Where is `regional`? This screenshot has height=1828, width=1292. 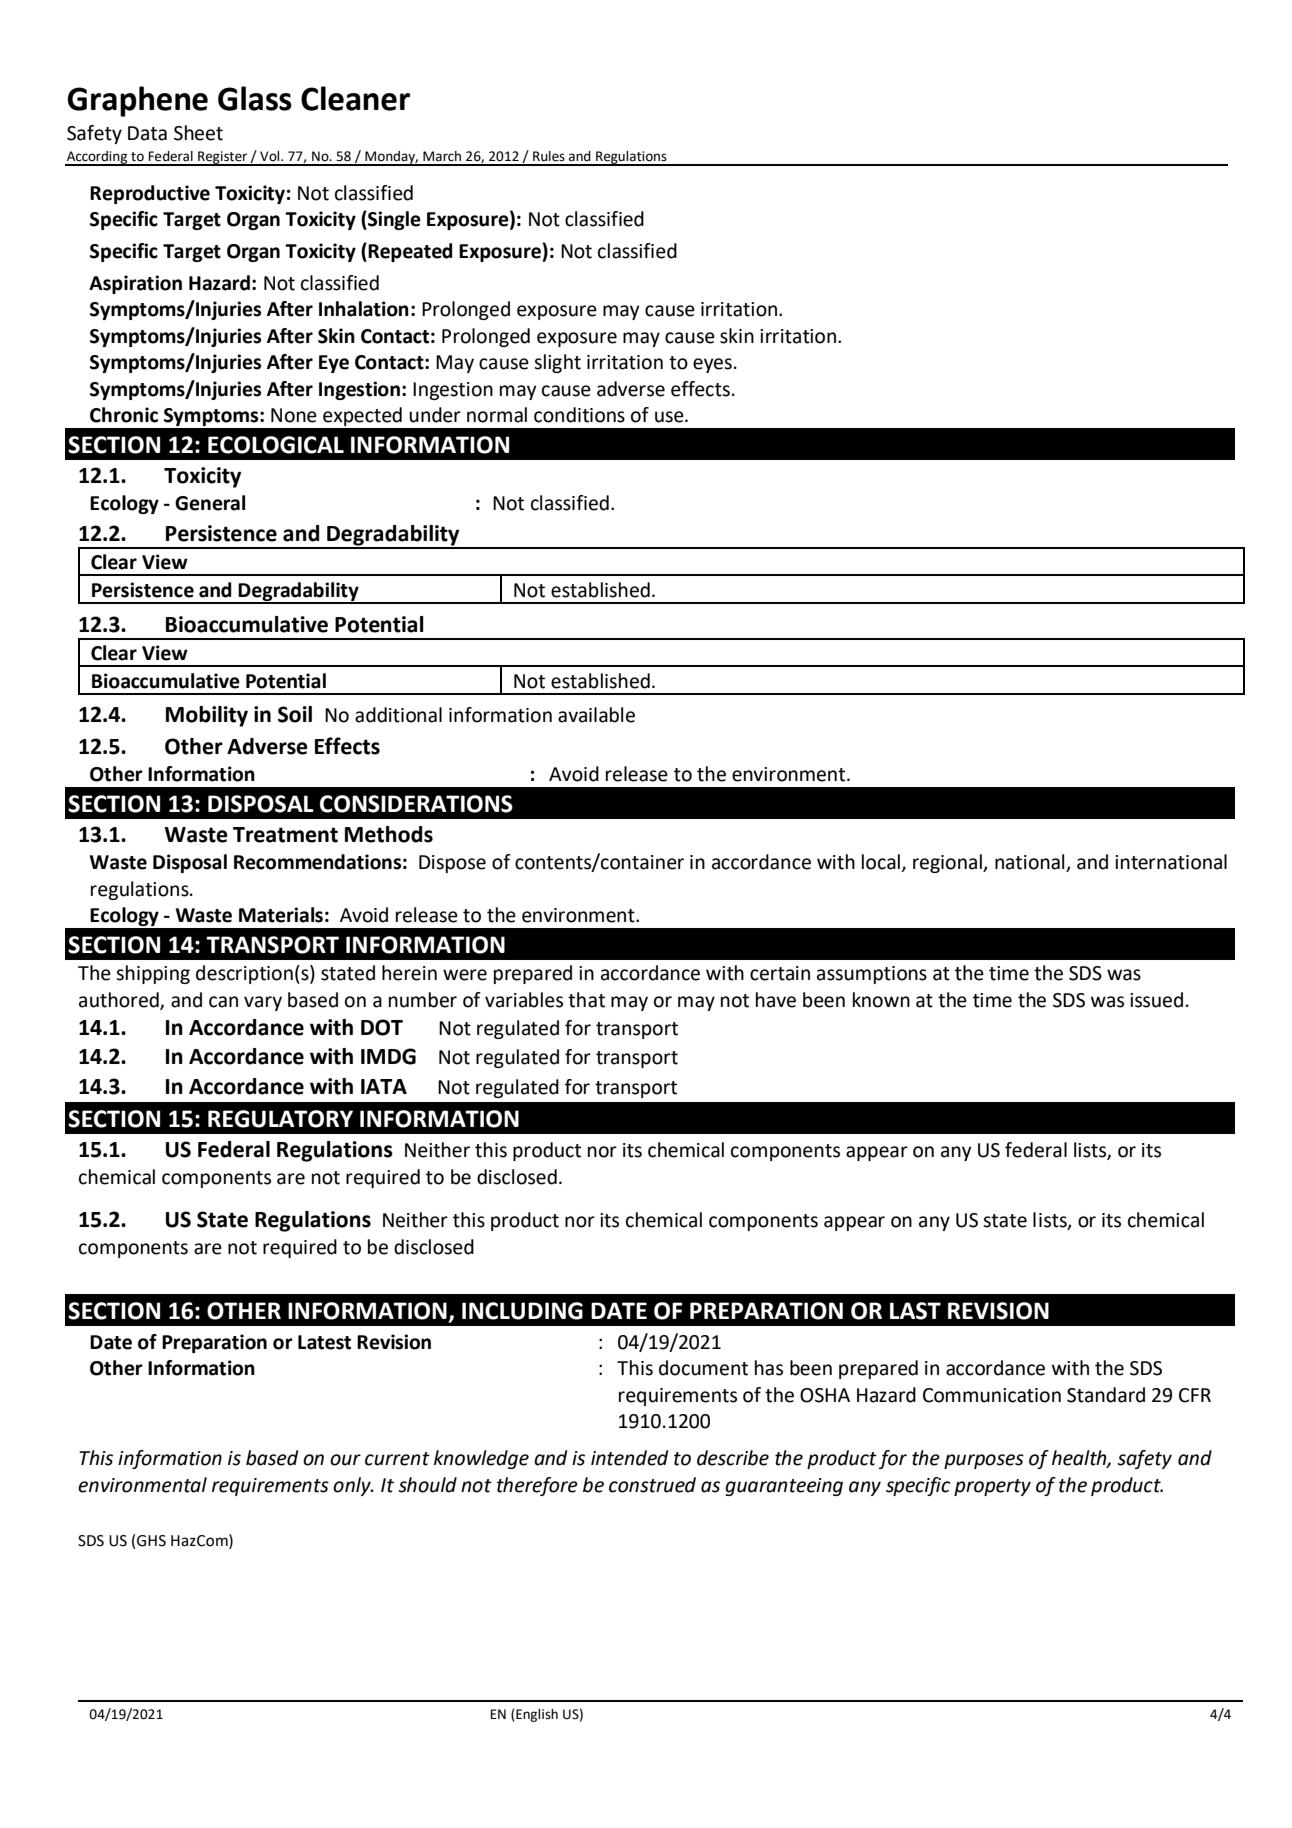
regional is located at coordinates (948, 863).
